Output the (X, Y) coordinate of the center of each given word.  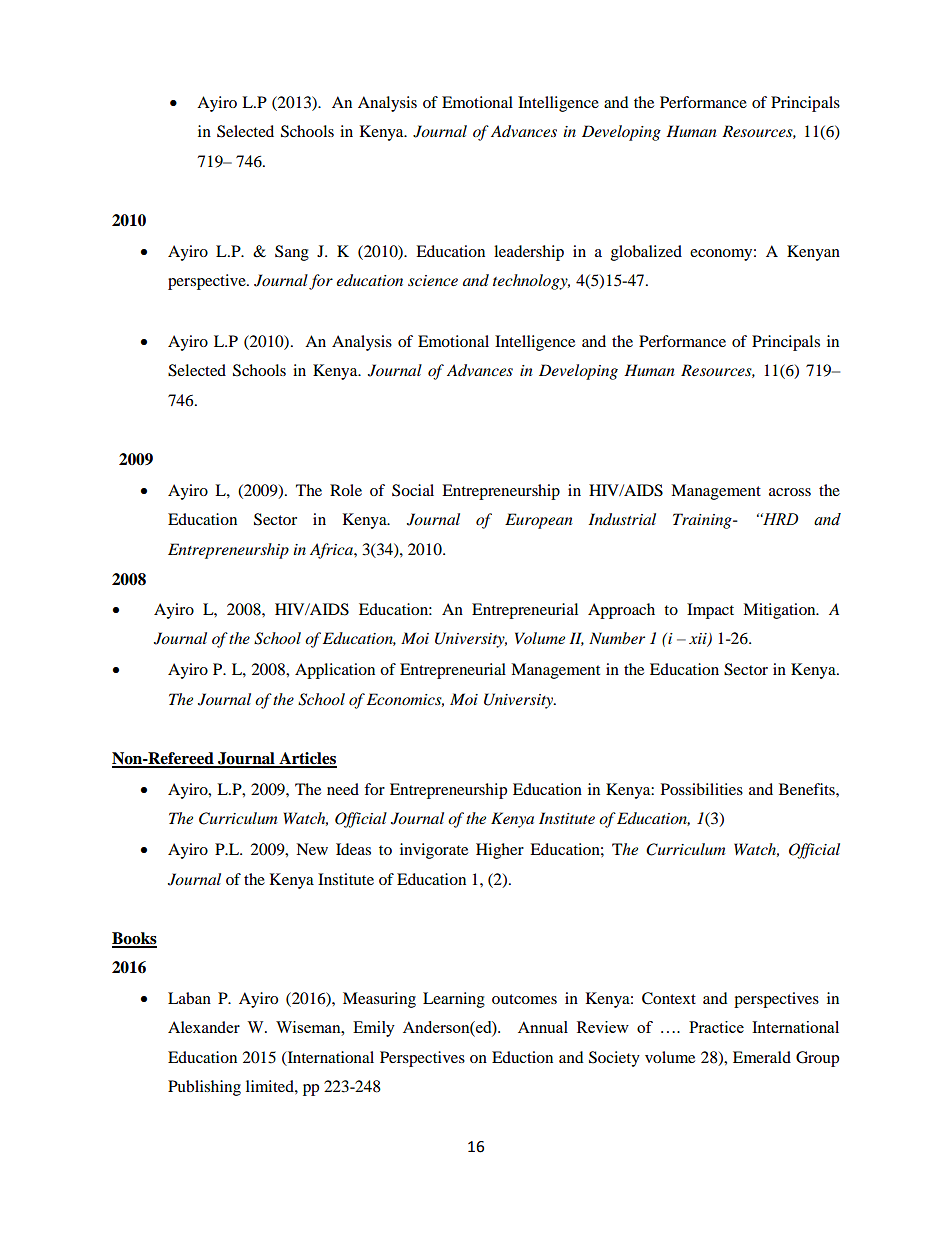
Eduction (522, 1057)
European (539, 521)
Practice (716, 1027)
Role (346, 490)
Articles (307, 759)
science (433, 280)
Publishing (204, 1088)
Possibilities (702, 789)
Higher (500, 851)
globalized (646, 253)
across (790, 492)
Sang (292, 253)
